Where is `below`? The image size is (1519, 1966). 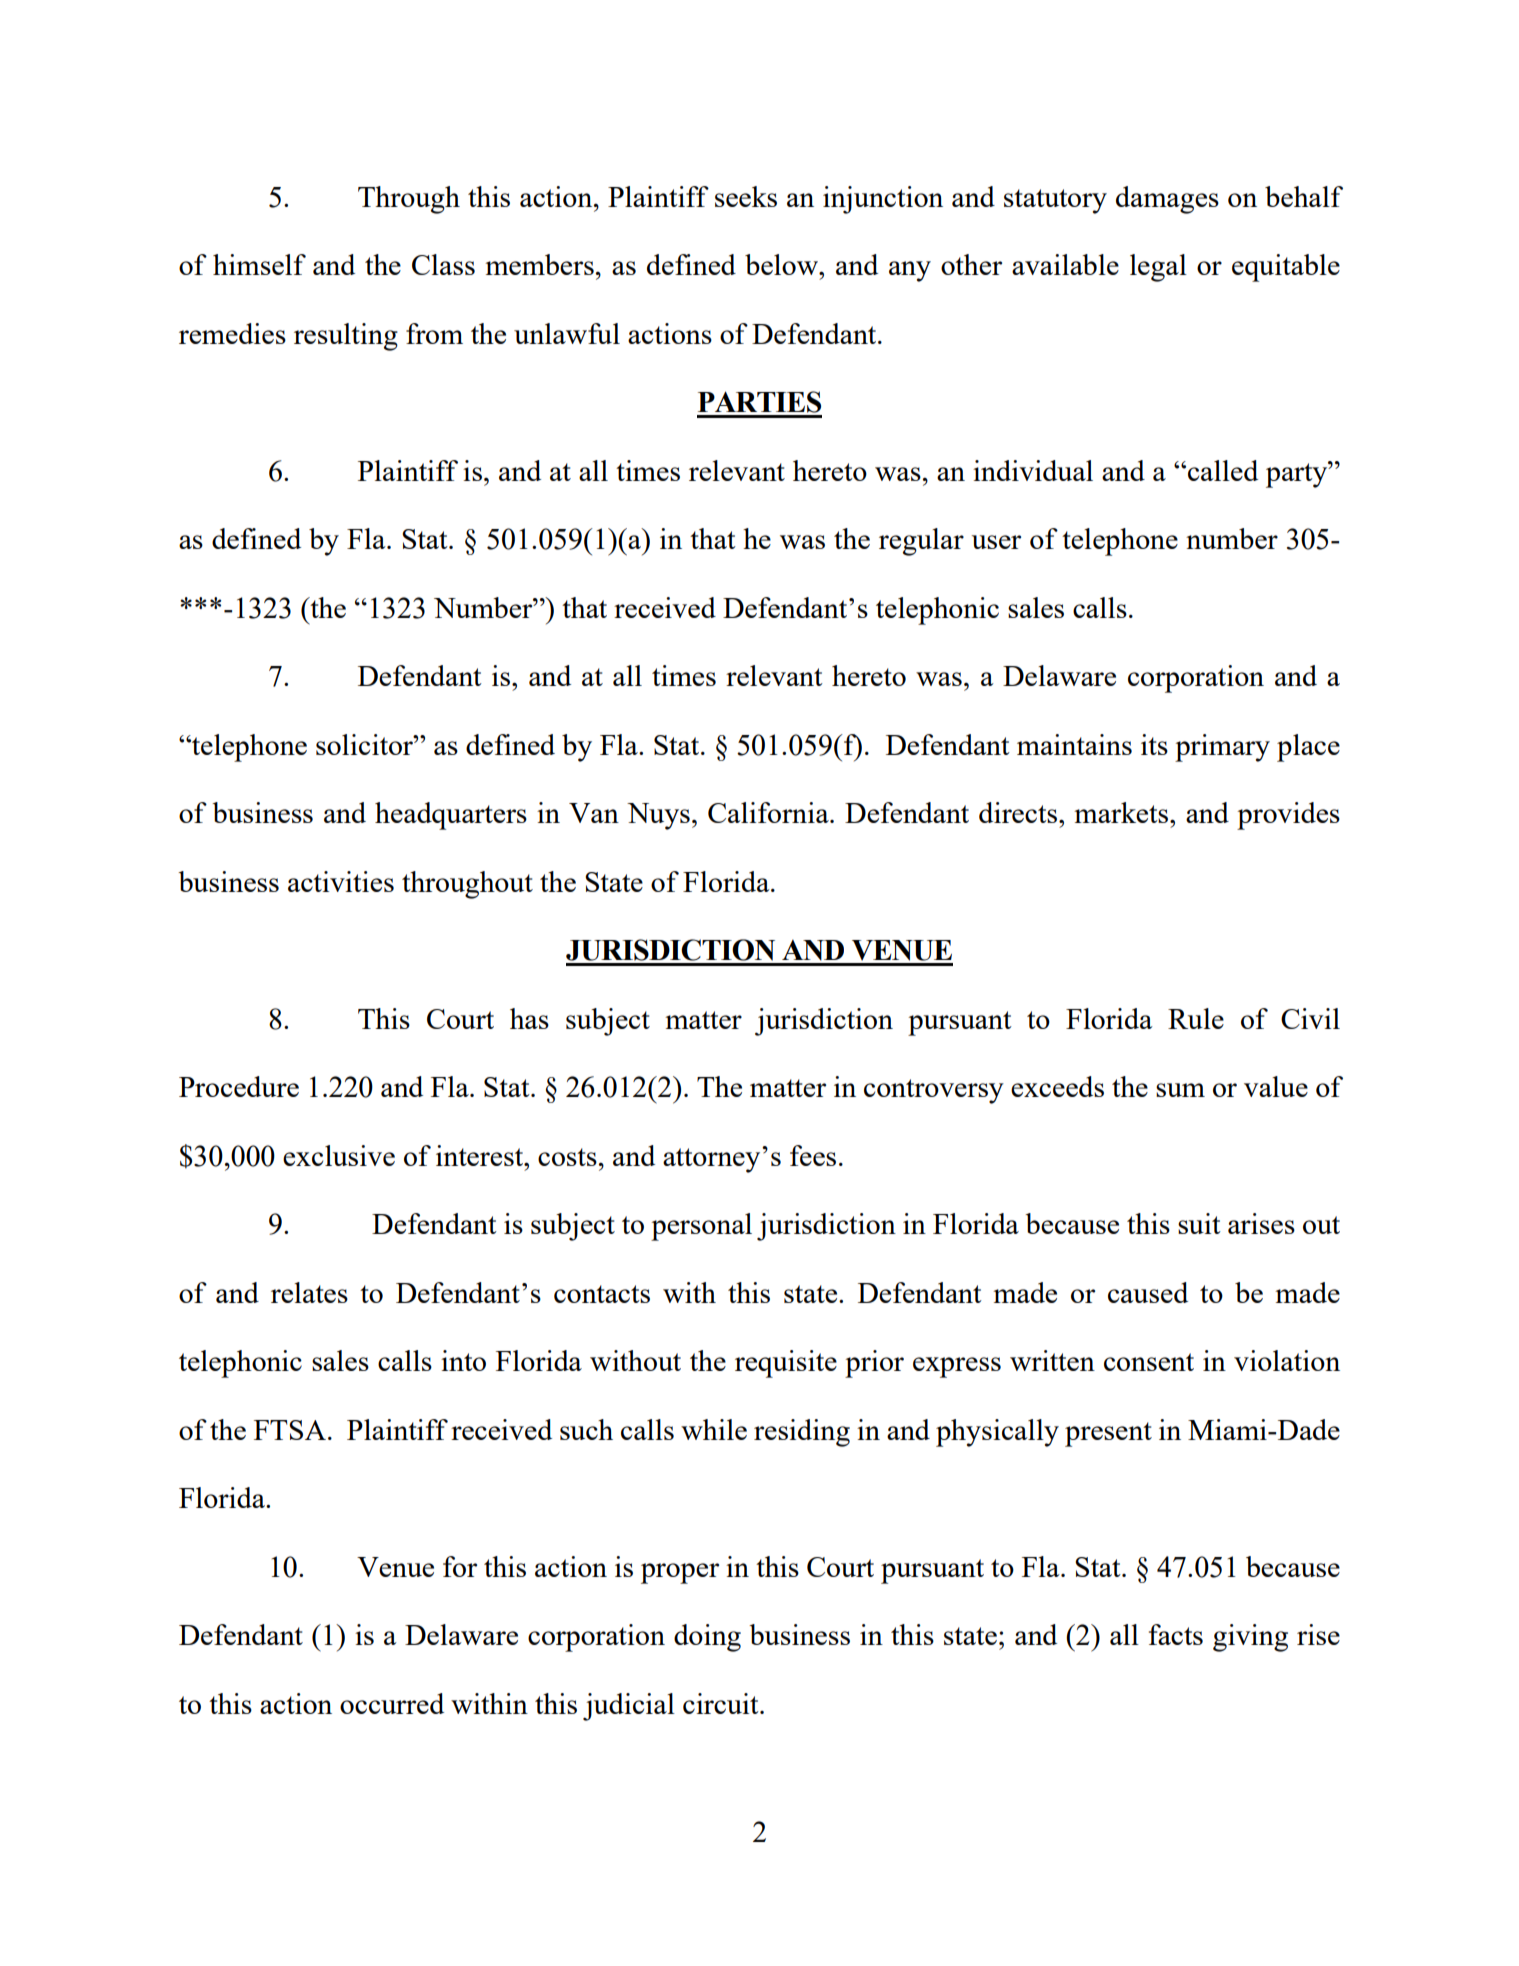
below is located at coordinates (782, 264).
